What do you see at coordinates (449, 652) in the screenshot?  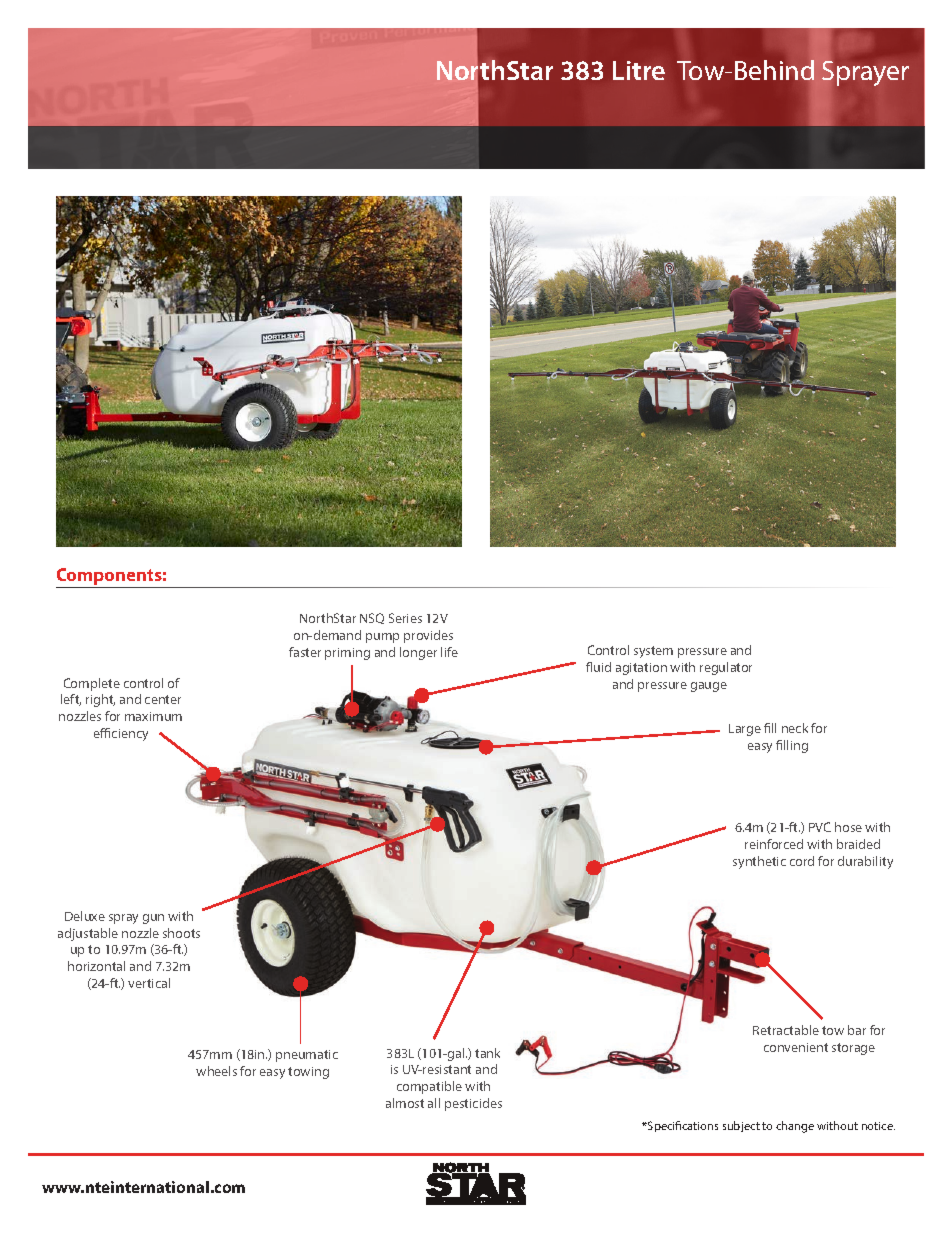 I see `life` at bounding box center [449, 652].
